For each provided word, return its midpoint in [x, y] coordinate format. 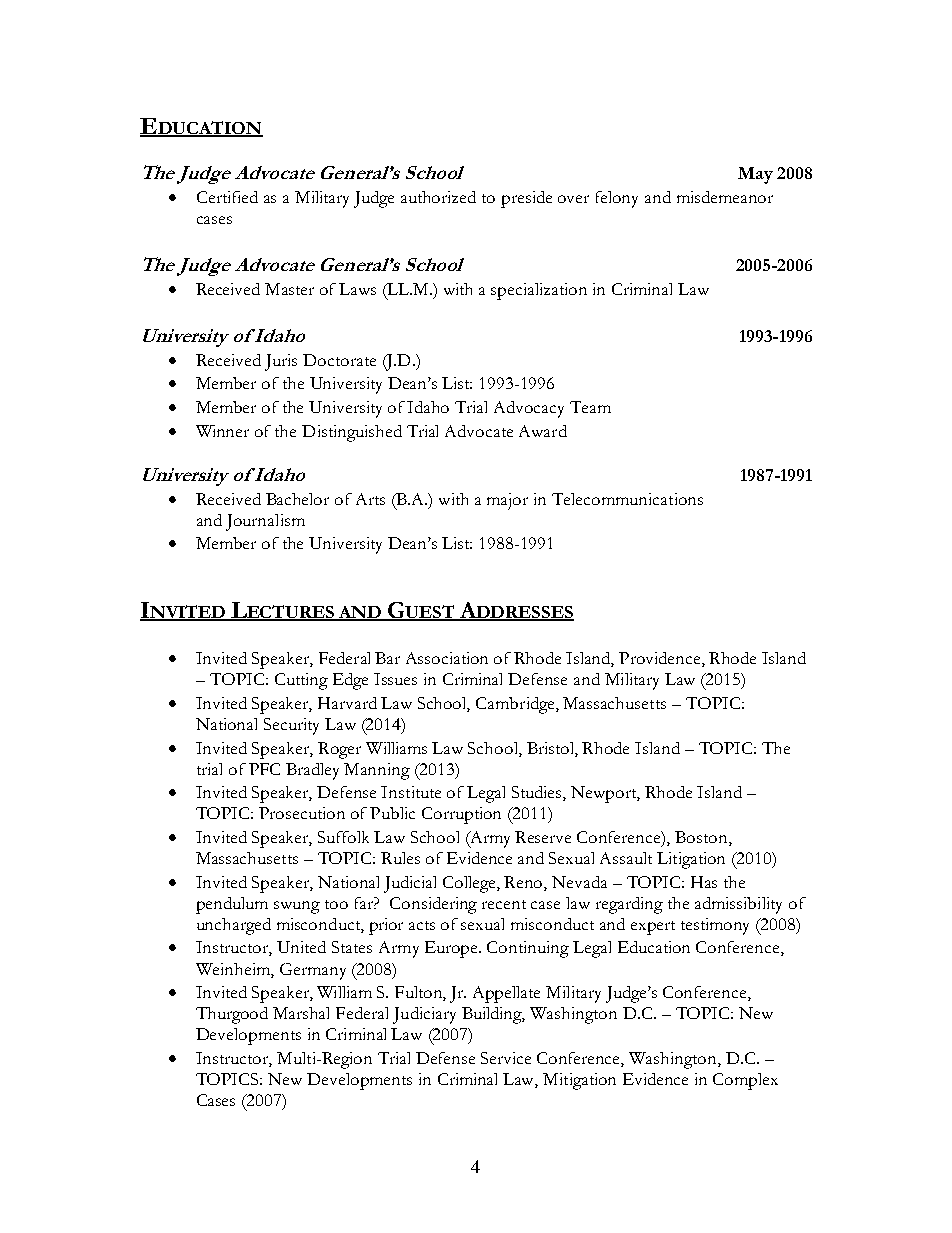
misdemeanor [725, 197]
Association [447, 658]
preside [526, 199]
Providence [661, 659]
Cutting [301, 681]
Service [506, 1058]
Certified [227, 197]
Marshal [301, 1013]
